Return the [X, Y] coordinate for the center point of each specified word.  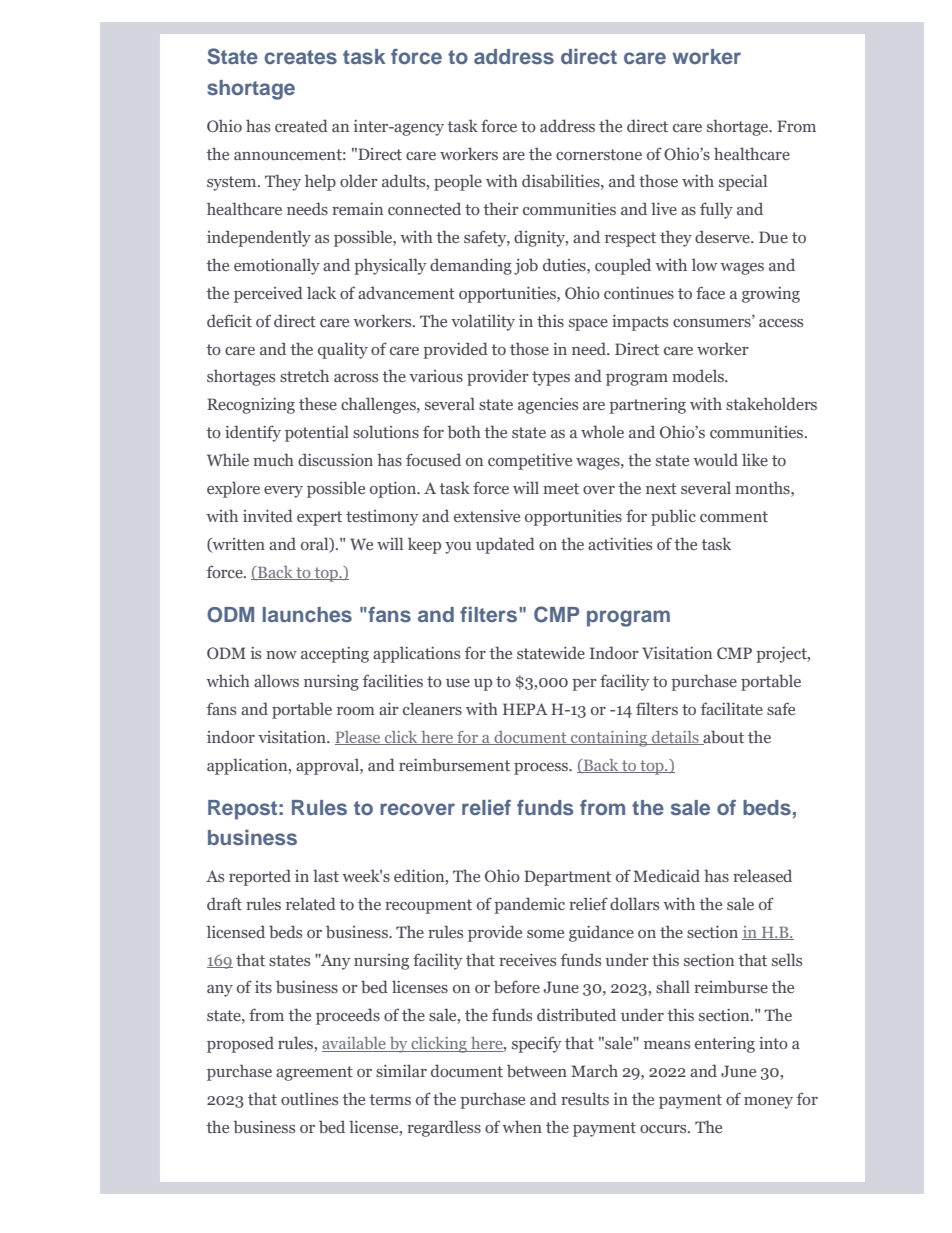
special [743, 182]
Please [359, 738]
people [458, 182]
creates [300, 57]
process [542, 769]
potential [317, 433]
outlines [309, 1098]
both [464, 432]
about [722, 737]
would [715, 459]
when [522, 1126]
